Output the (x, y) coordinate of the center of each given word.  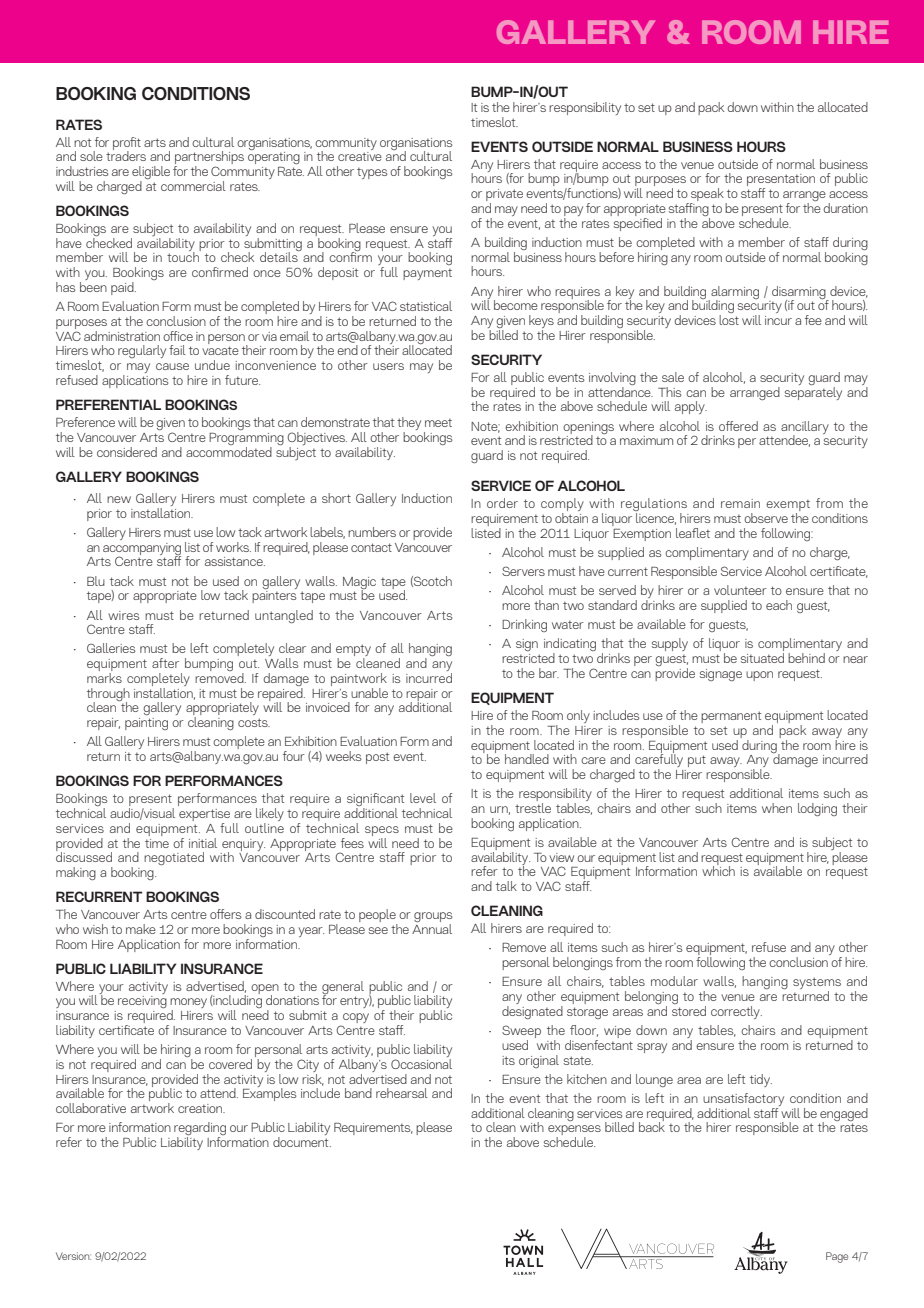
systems (817, 984)
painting (146, 724)
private (504, 196)
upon (759, 676)
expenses (574, 1131)
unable (369, 693)
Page (837, 1257)
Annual (432, 927)
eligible (151, 174)
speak (708, 196)
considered (127, 452)
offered (738, 426)
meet (438, 423)
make (141, 929)
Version (73, 1256)
